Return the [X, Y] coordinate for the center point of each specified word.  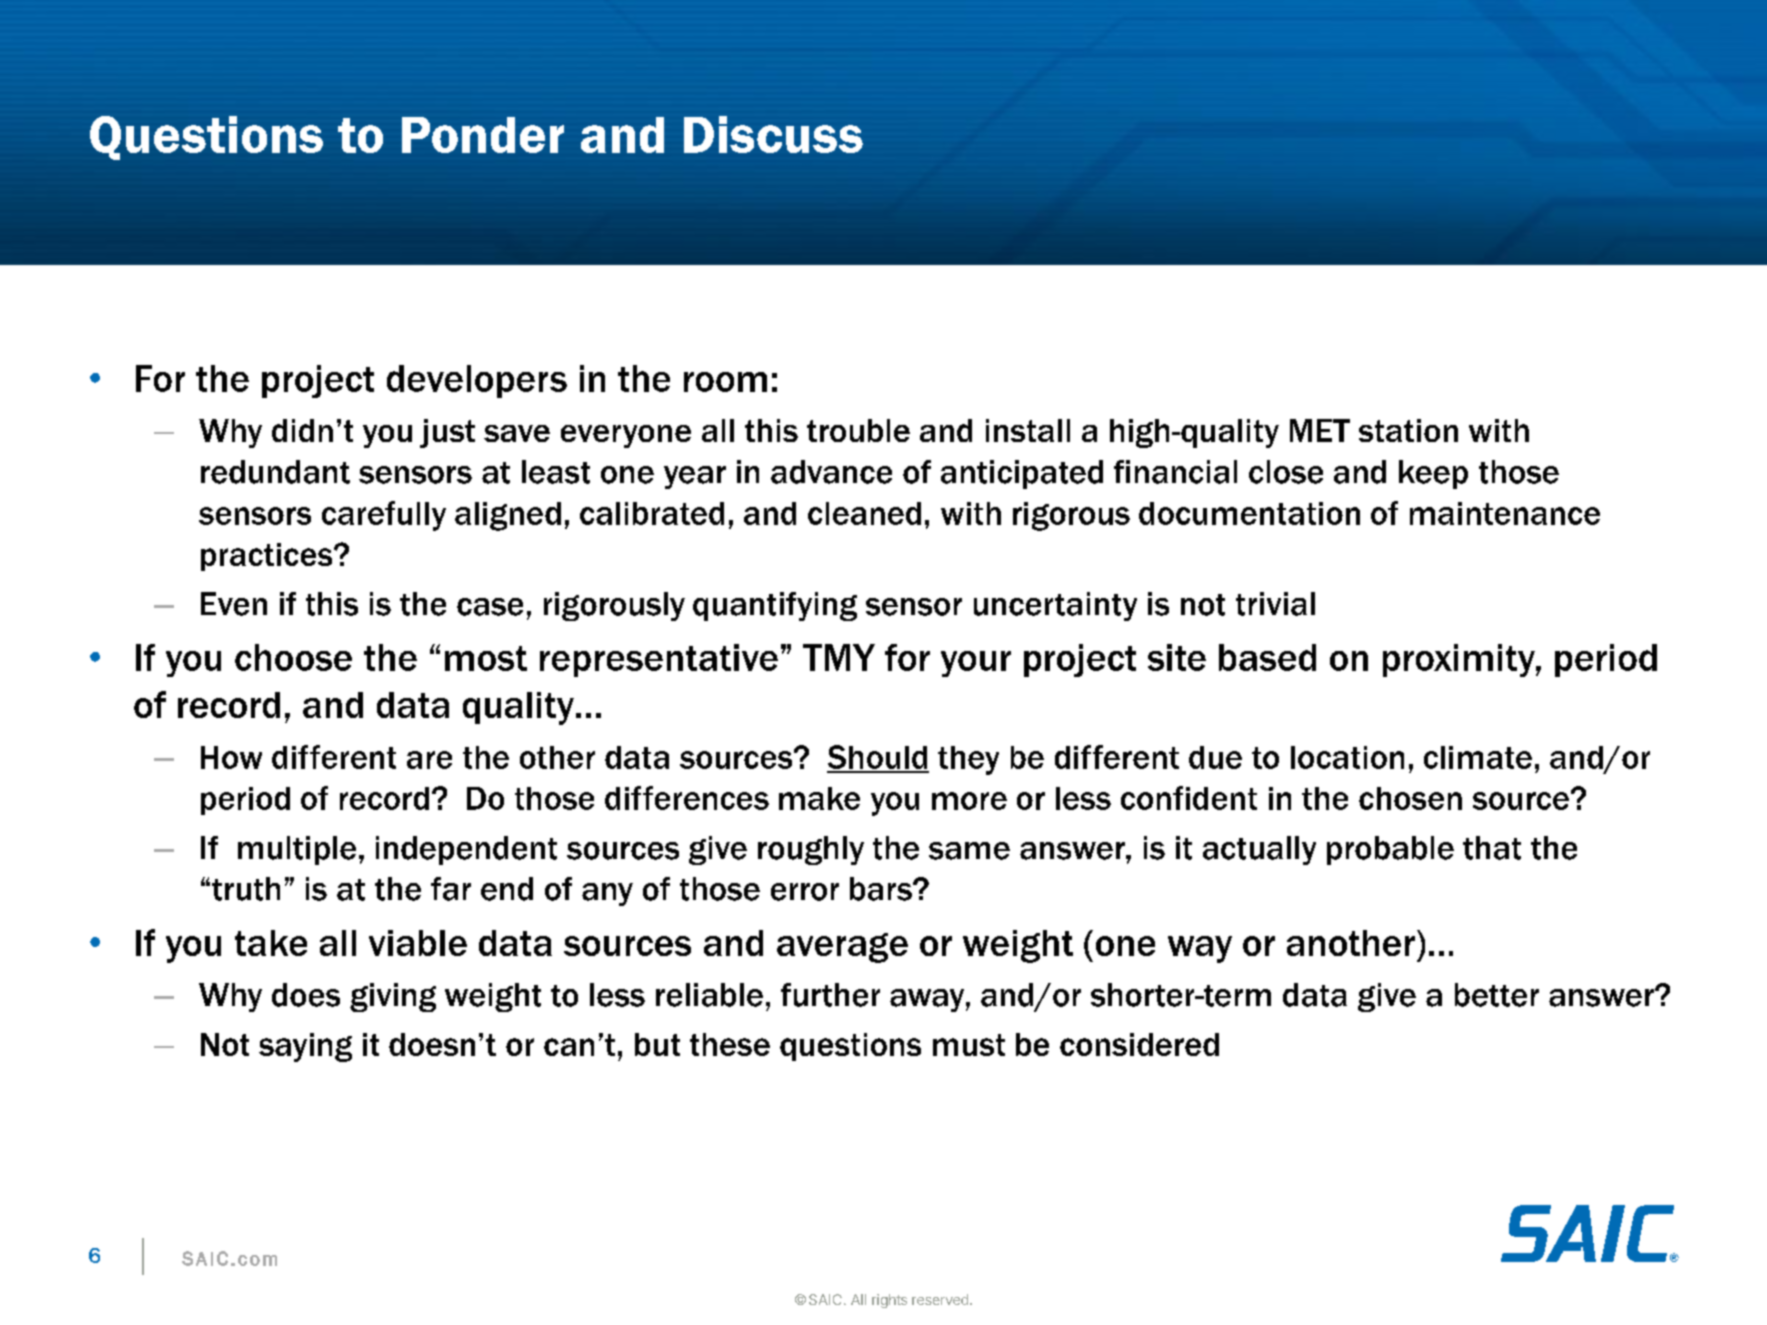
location [1347, 757]
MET [1320, 430]
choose [293, 657]
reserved [940, 1299]
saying [305, 1047]
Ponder [483, 135]
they [968, 760]
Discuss [773, 134]
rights [889, 1301]
